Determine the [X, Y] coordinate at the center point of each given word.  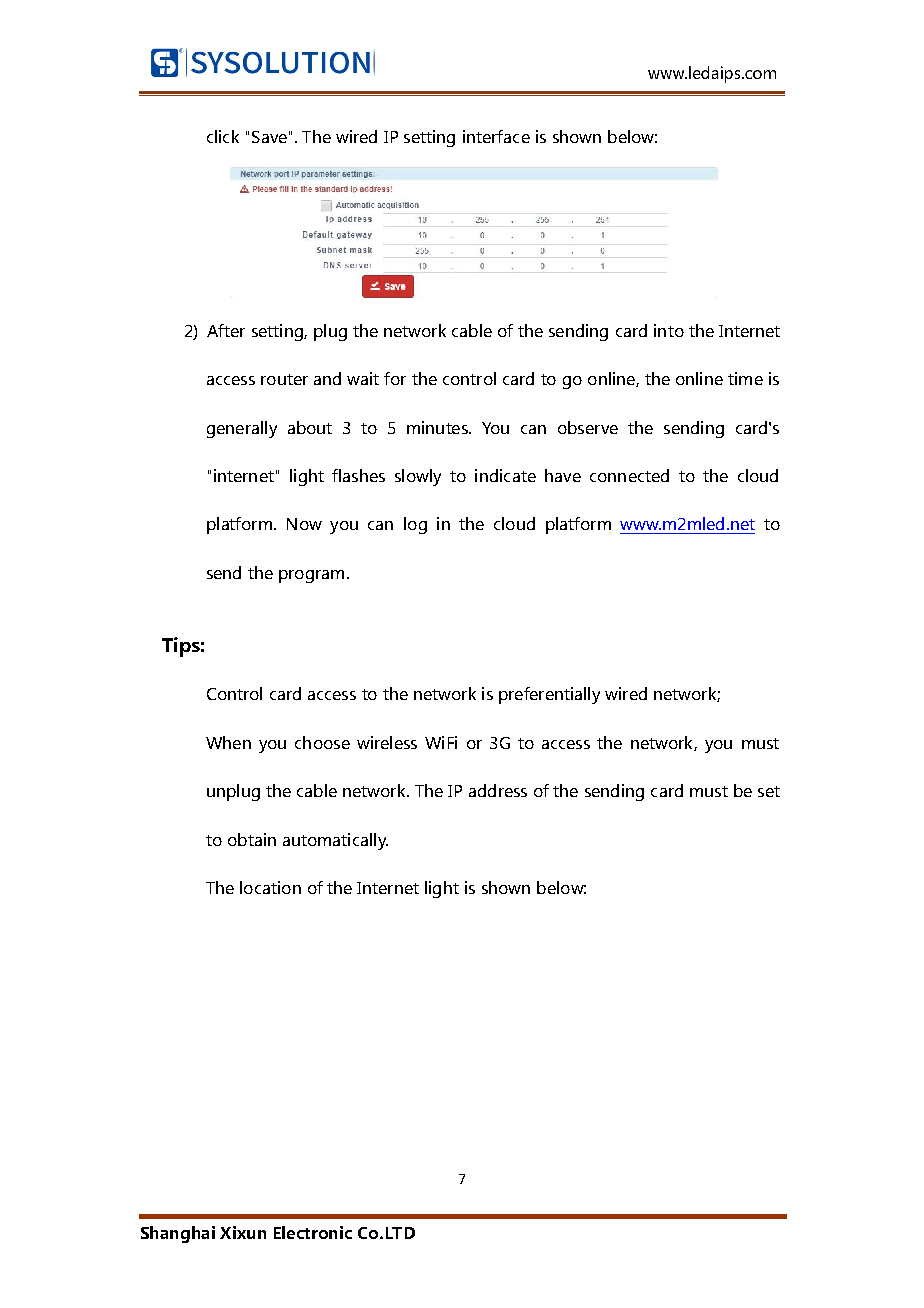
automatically [335, 841]
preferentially [549, 695]
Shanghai [178, 1234]
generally [242, 429]
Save [269, 137]
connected [629, 475]
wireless [387, 742]
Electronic [313, 1232]
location [270, 887]
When [228, 742]
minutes [438, 427]
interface [496, 136]
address [498, 790]
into [669, 330]
